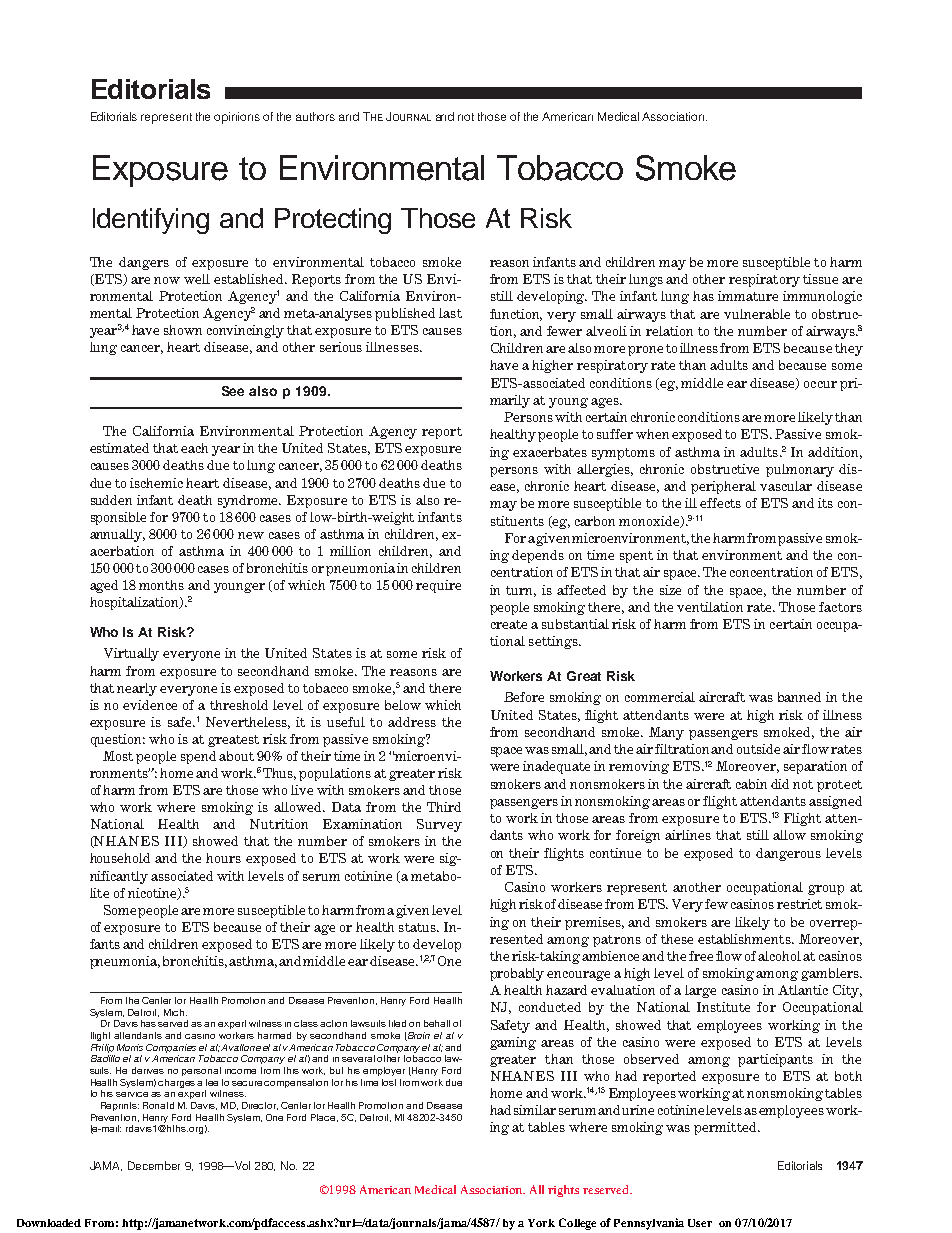 Image resolution: width=952 pixels, height=1233 pixels. Describe the element at coordinates (799, 697) in the document. I see `banned` at that location.
